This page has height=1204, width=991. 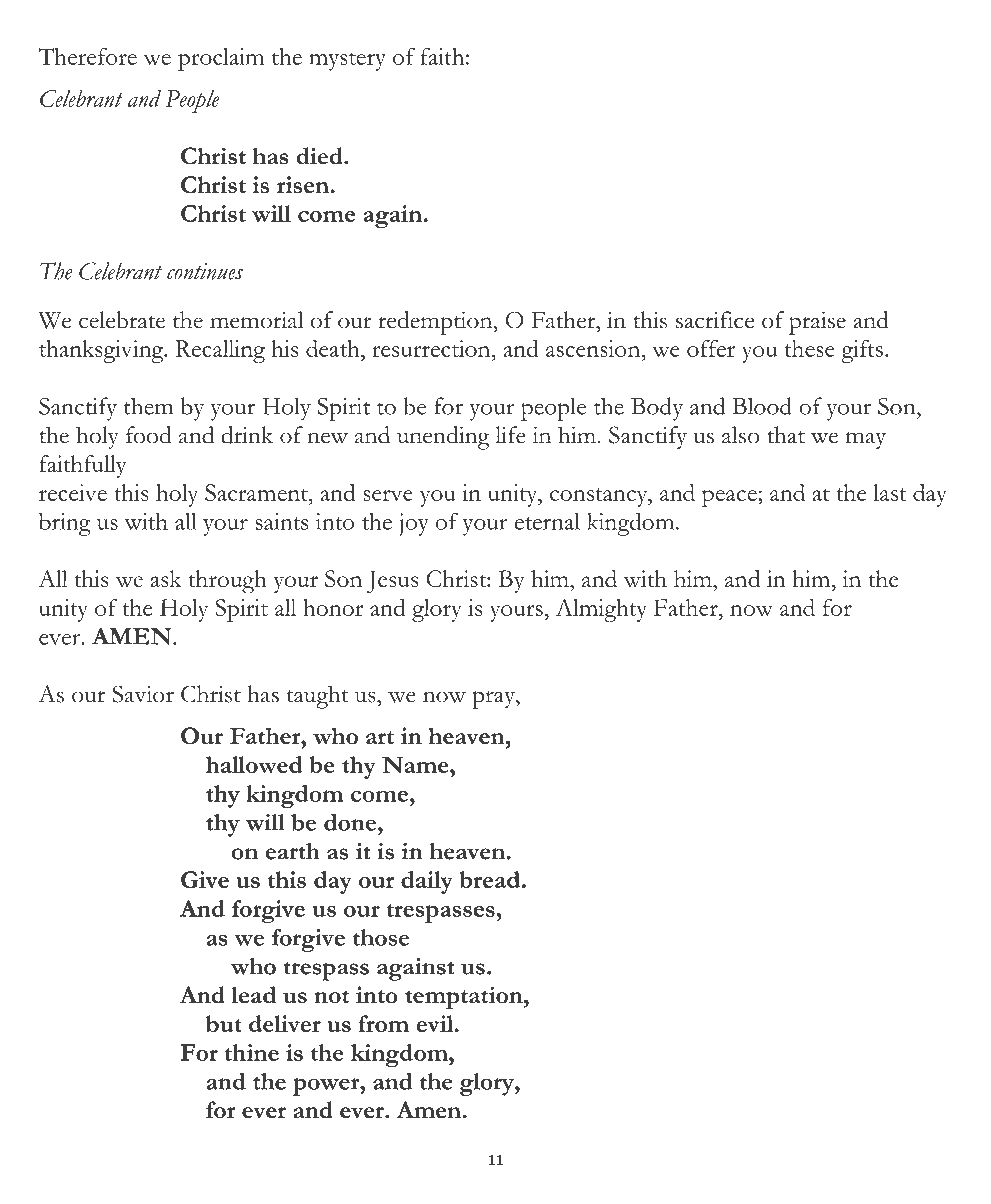 What do you see at coordinates (416, 764) in the page?
I see `Name` at bounding box center [416, 764].
